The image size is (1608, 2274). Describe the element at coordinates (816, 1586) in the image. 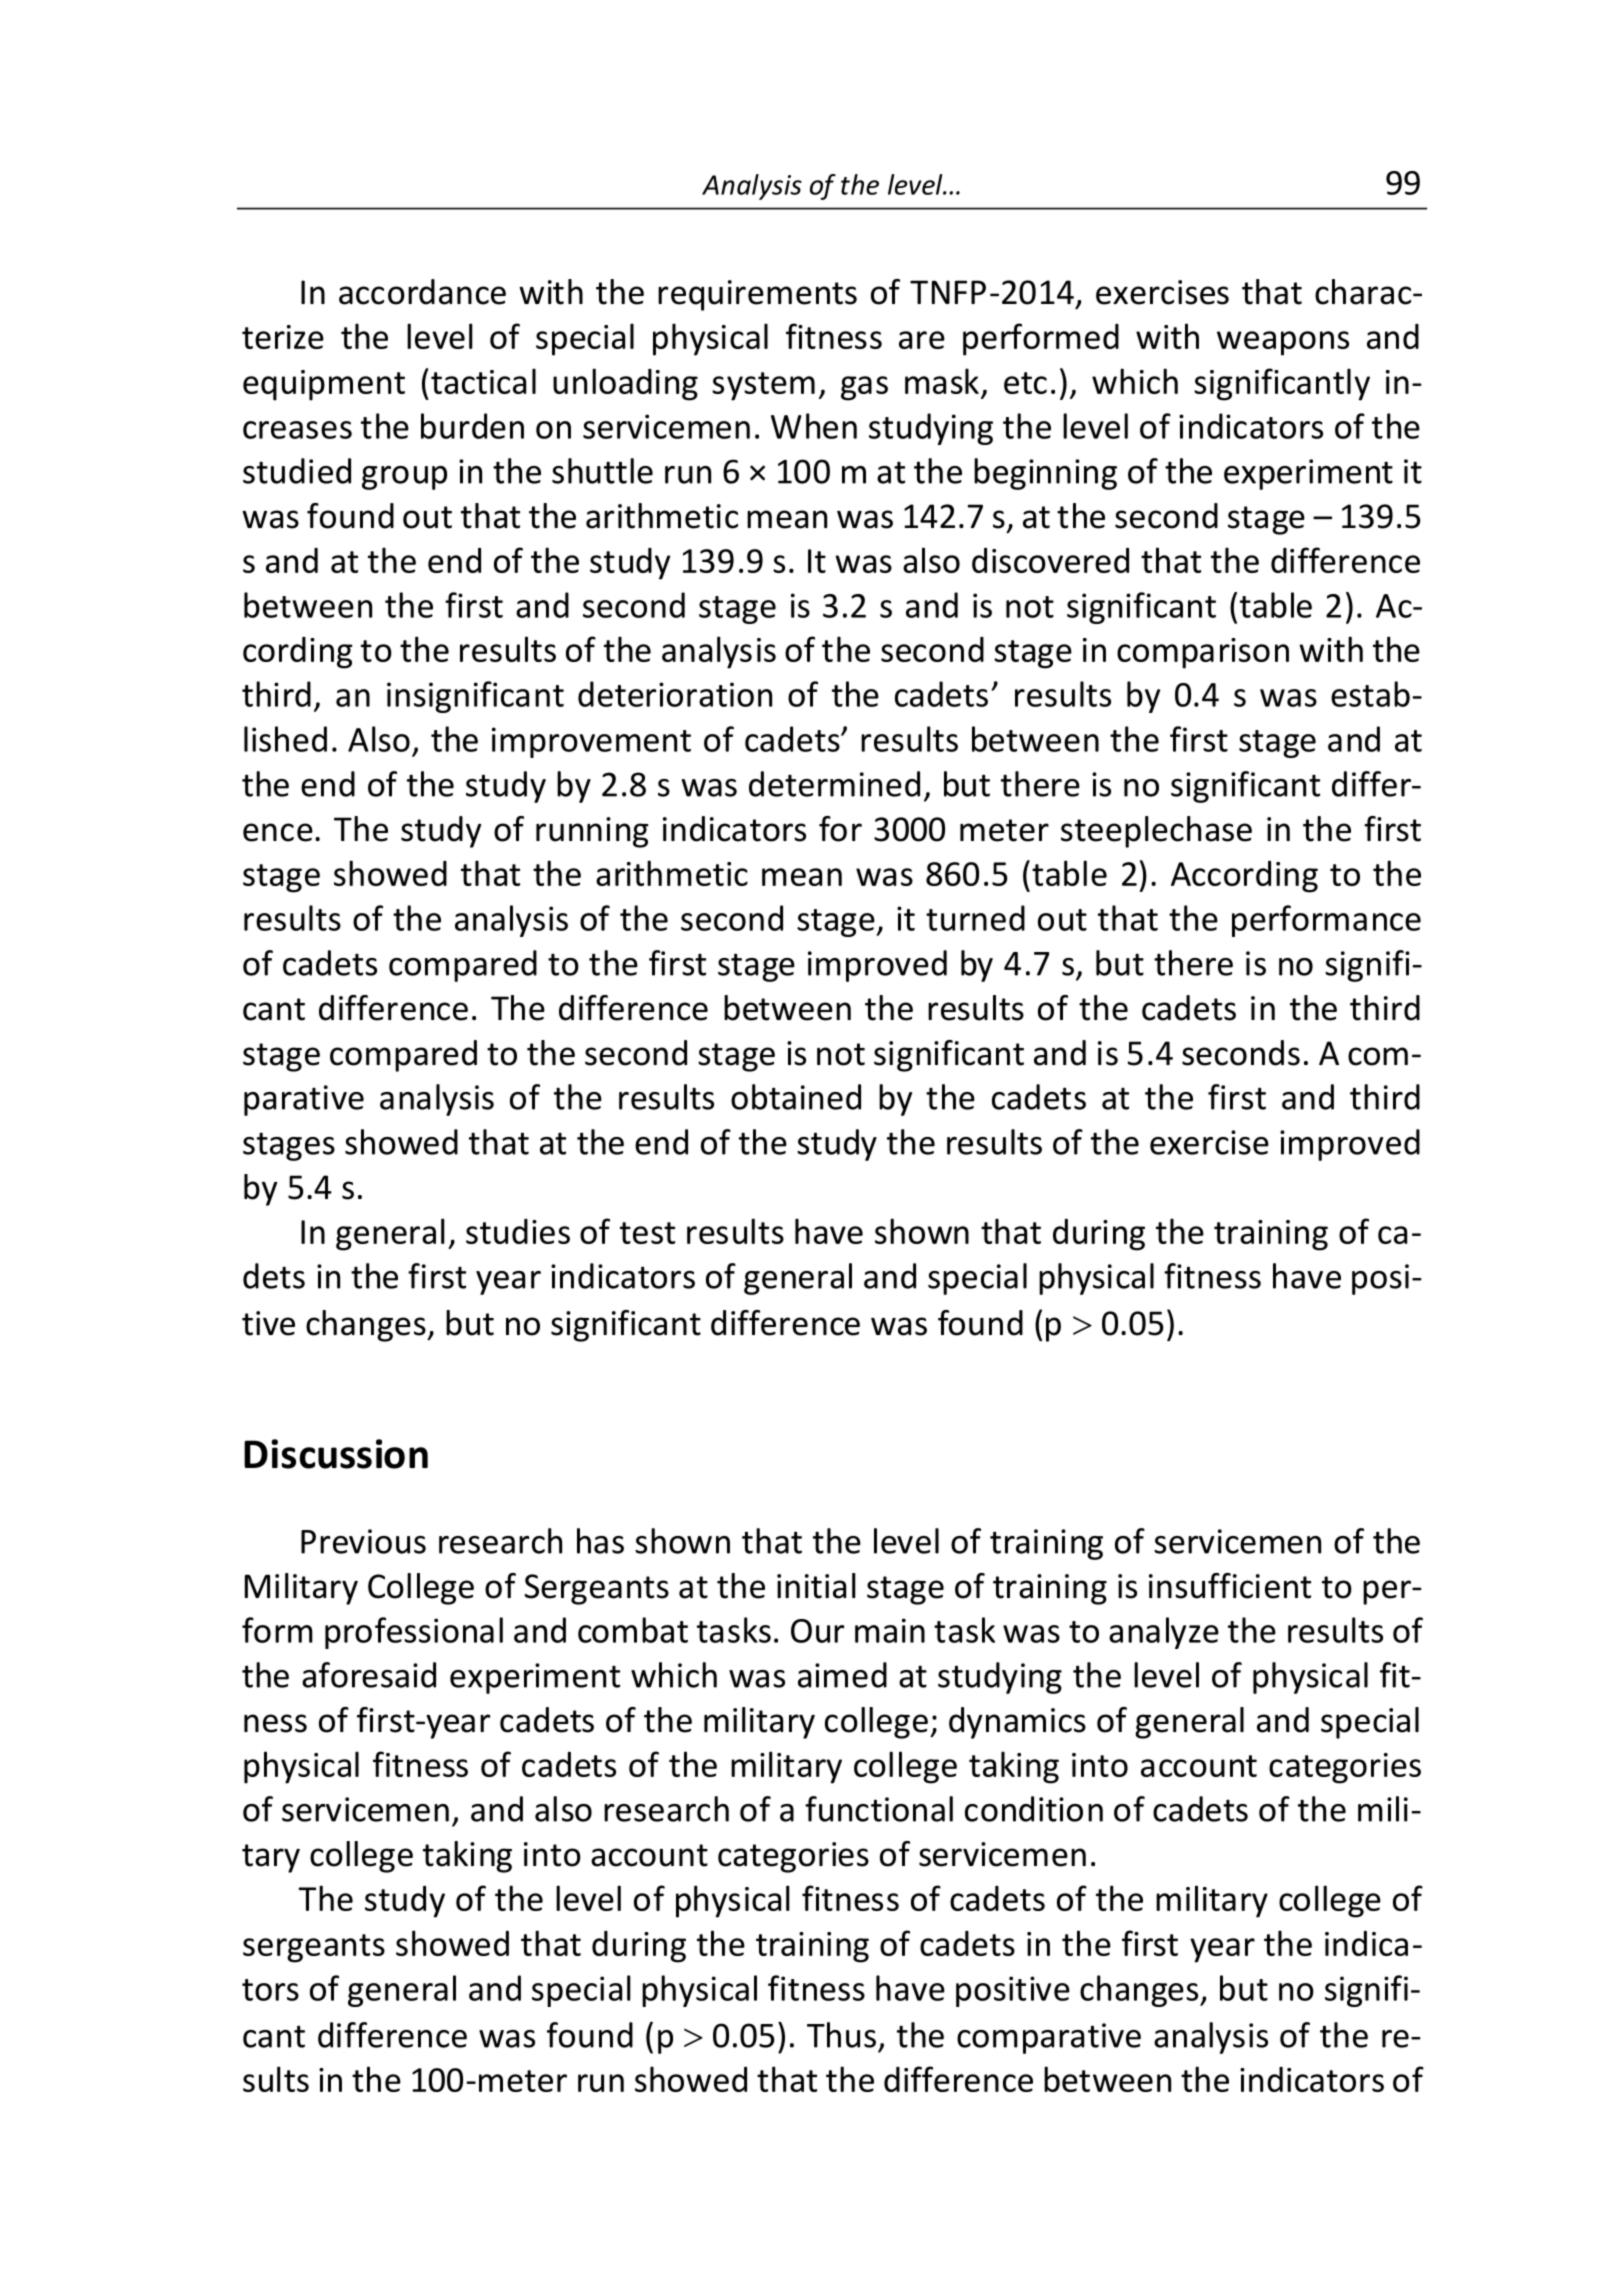

I see `initial` at that location.
